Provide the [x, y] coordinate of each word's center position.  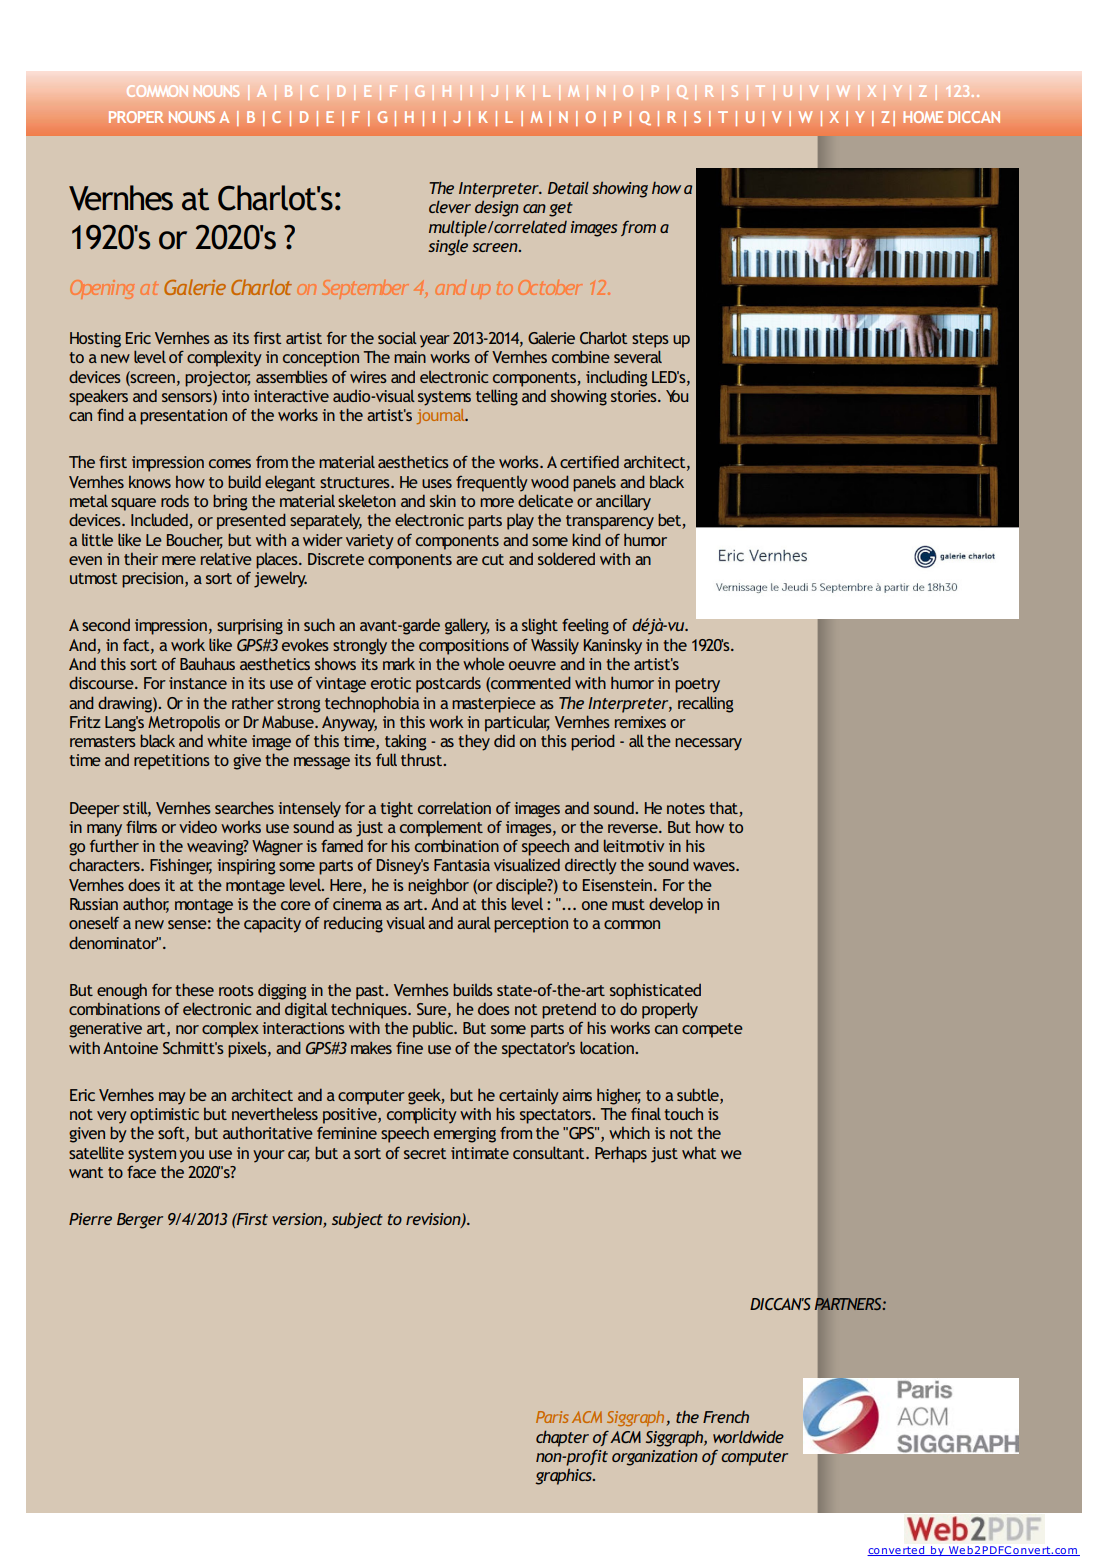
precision [154, 580]
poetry [697, 685]
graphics [564, 1477]
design [497, 208]
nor [187, 1029]
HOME [923, 117]
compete [712, 1030]
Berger [140, 1221]
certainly [529, 1097]
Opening [102, 289]
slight [540, 626]
